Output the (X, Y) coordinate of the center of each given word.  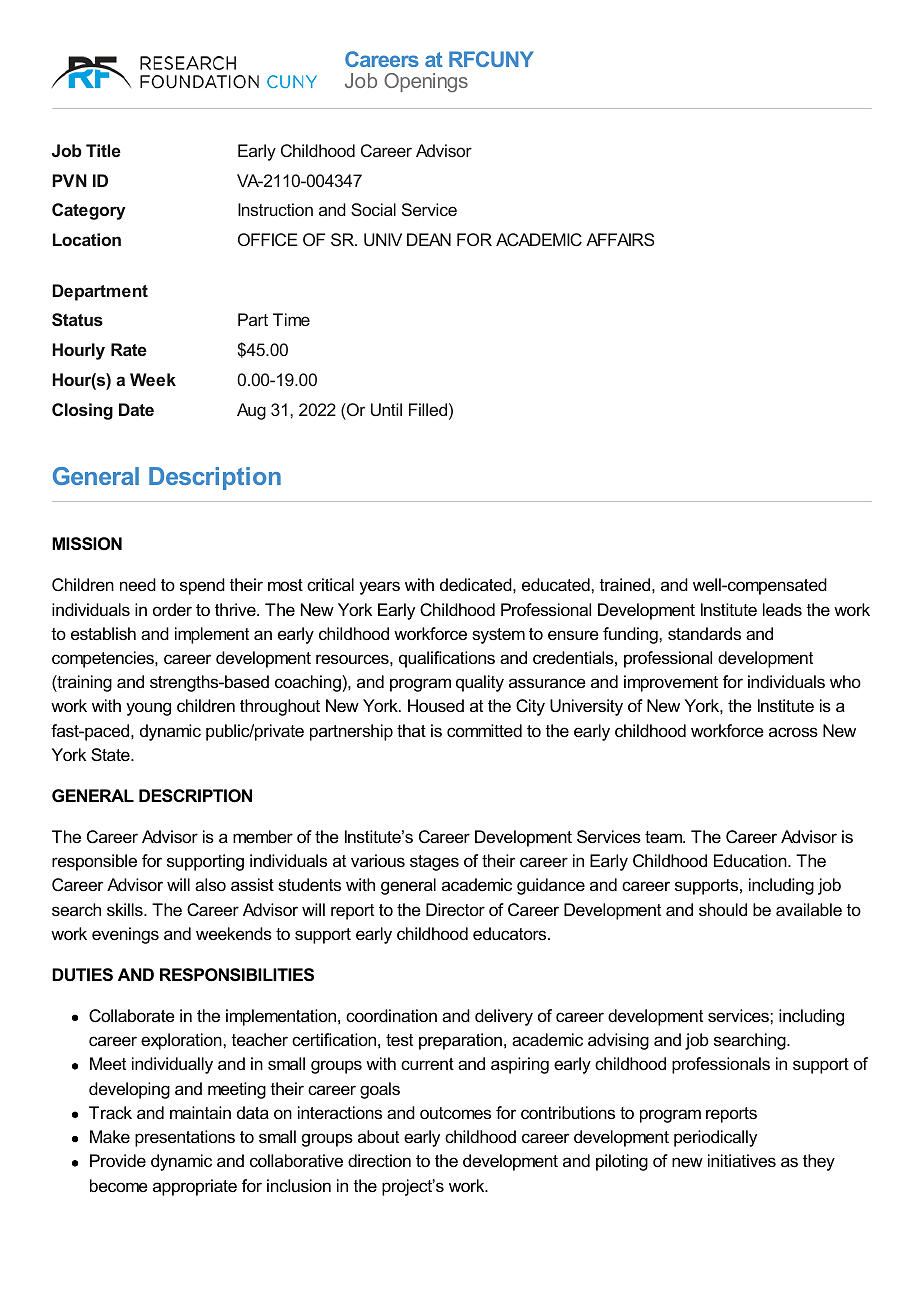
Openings (426, 82)
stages (434, 863)
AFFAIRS (620, 239)
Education (751, 860)
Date (136, 409)
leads (782, 609)
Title (103, 150)
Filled (428, 409)
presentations (185, 1138)
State (111, 754)
